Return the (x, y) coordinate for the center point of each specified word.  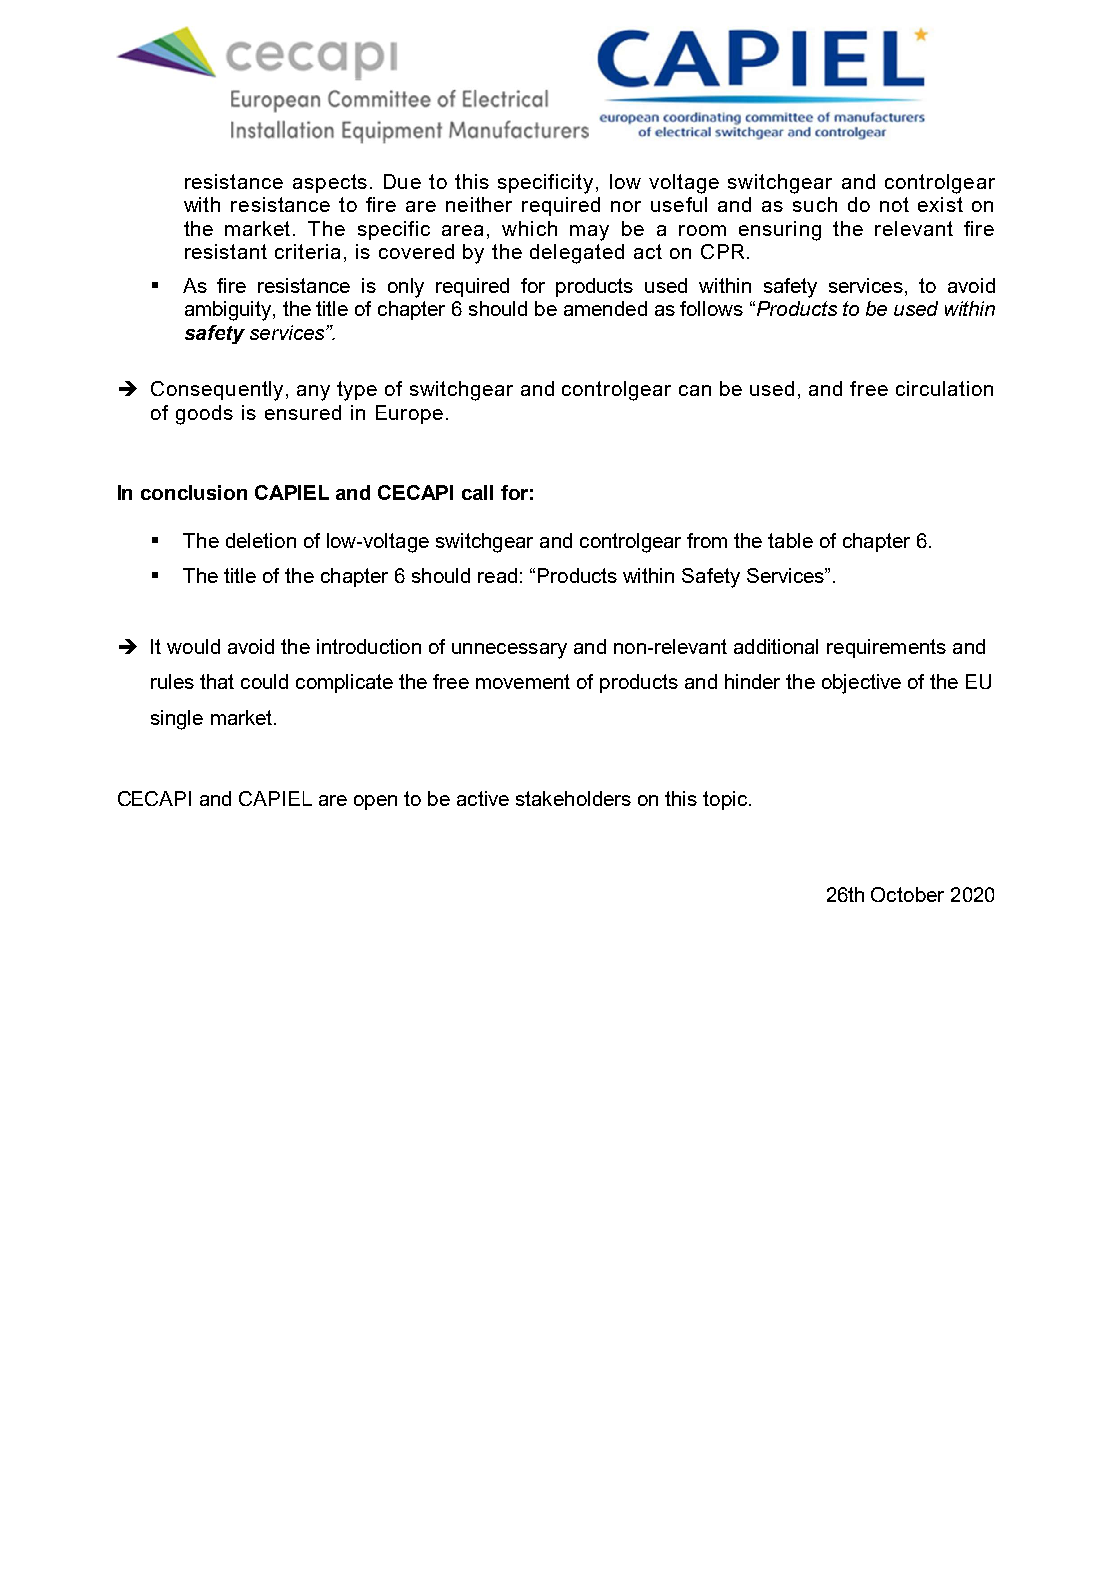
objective (861, 684)
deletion (261, 540)
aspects (330, 183)
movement (523, 681)
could (264, 681)
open (375, 802)
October (907, 894)
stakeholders (573, 798)
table (790, 540)
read (497, 575)
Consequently (217, 391)
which (529, 228)
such (815, 204)
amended (605, 308)
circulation (944, 388)
